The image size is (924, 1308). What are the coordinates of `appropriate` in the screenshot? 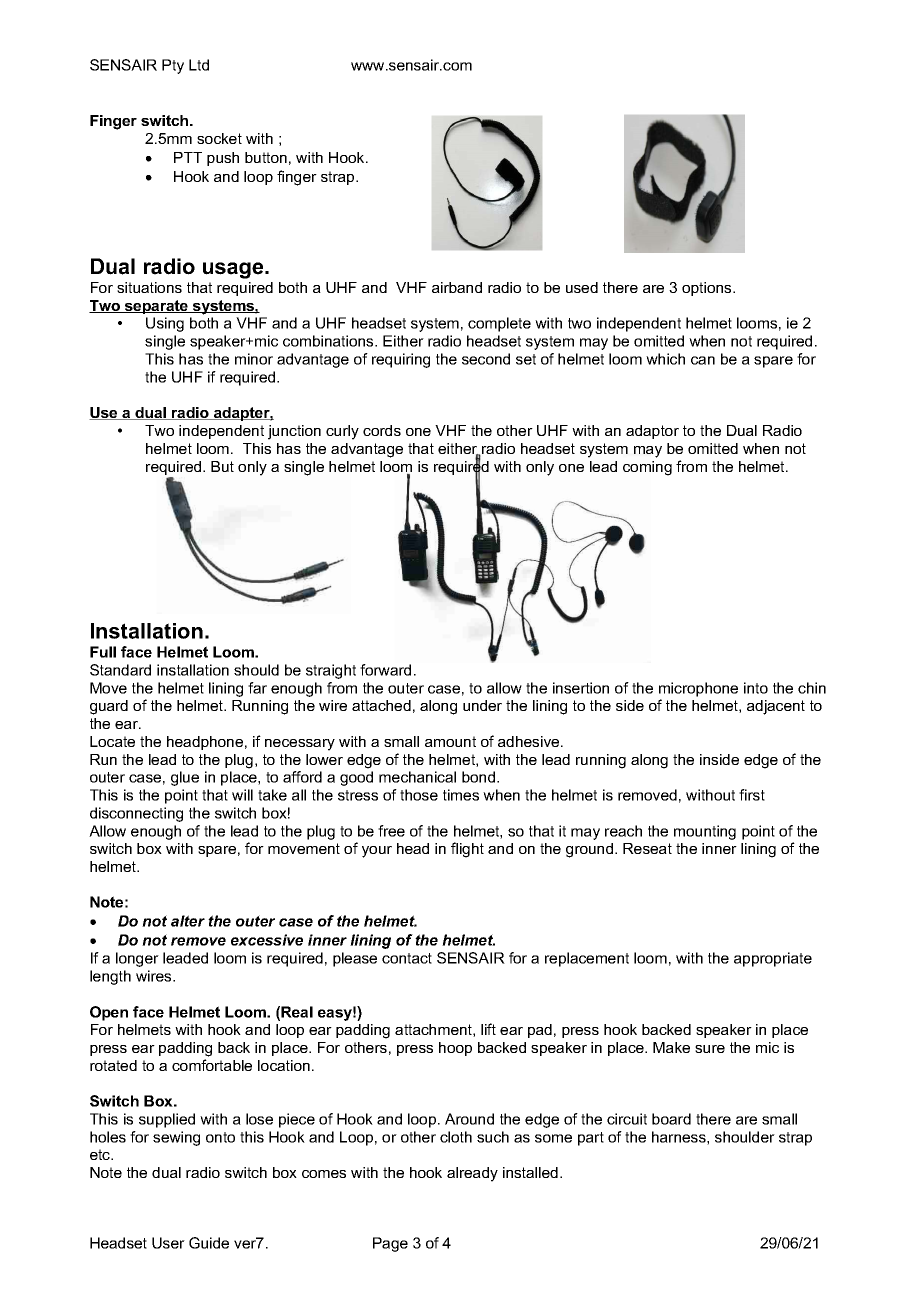 It's located at (773, 959).
